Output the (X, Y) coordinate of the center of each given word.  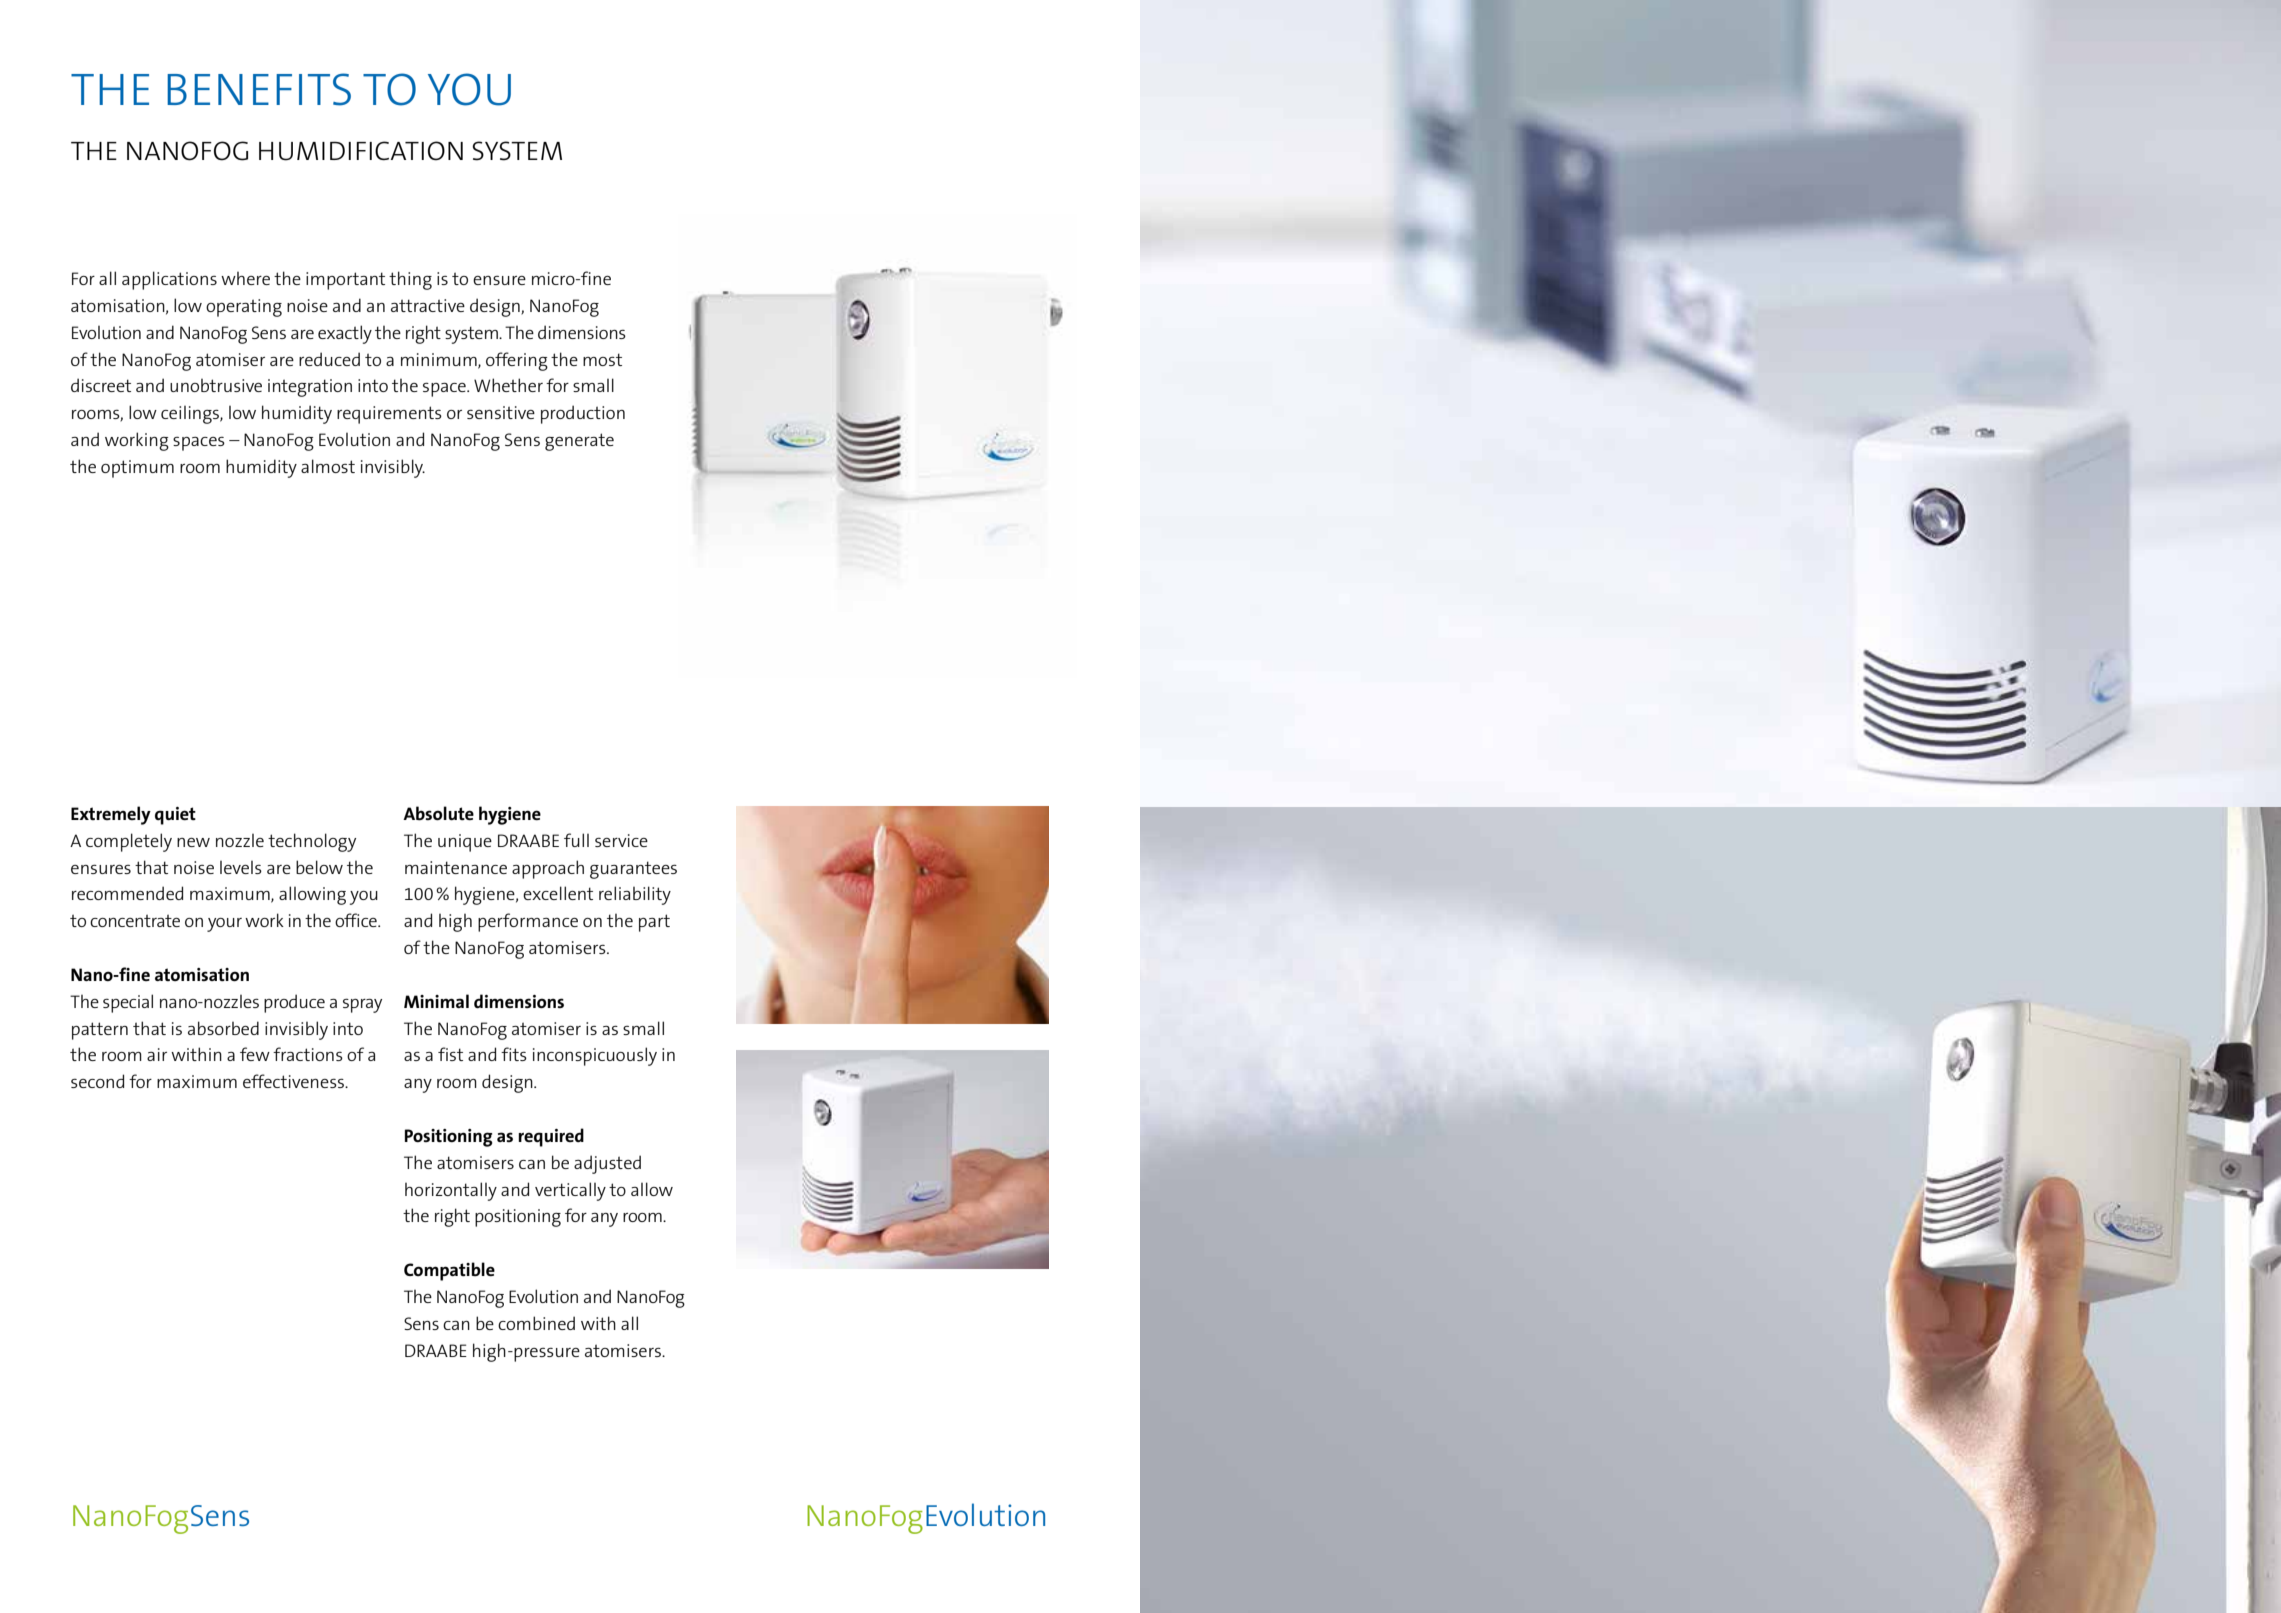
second (97, 1081)
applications (169, 280)
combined (536, 1323)
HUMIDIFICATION (361, 151)
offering (517, 361)
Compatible (449, 1271)
